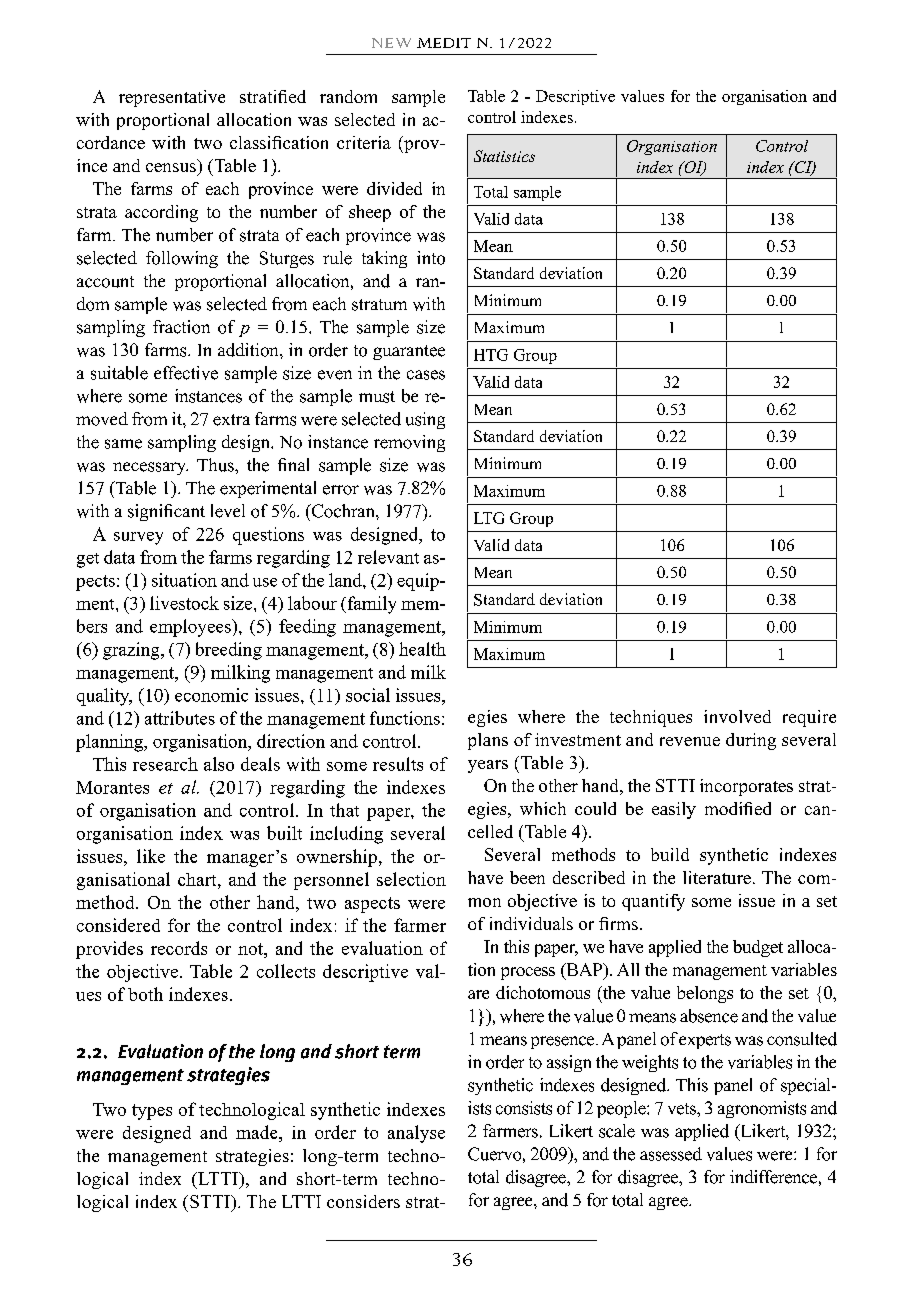 The height and width of the document is (1305, 924). I want to click on health, so click(422, 649).
